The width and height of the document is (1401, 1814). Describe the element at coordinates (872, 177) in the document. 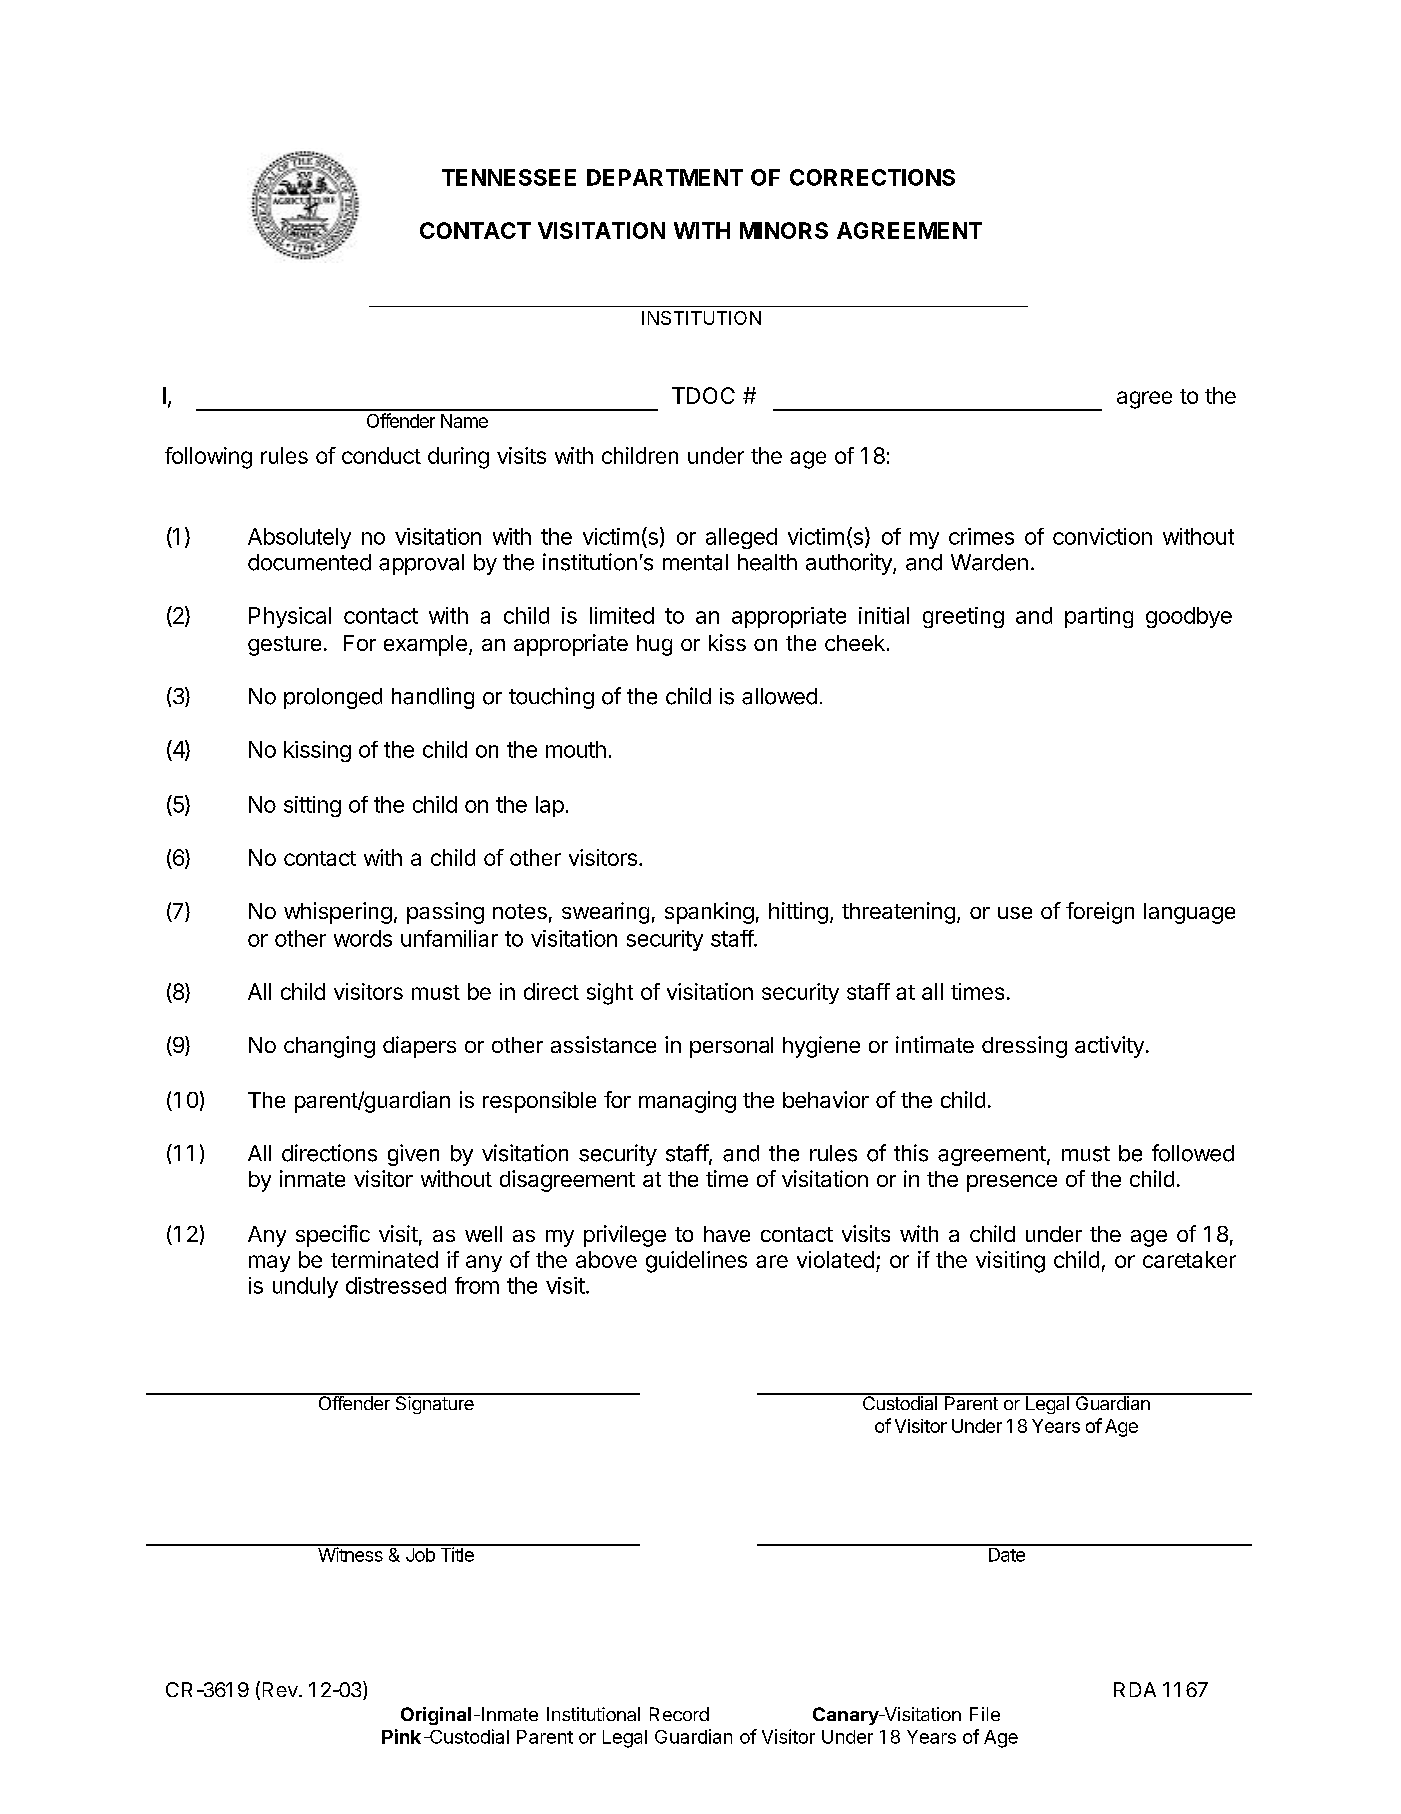

I see `CORRECTIONS` at that location.
